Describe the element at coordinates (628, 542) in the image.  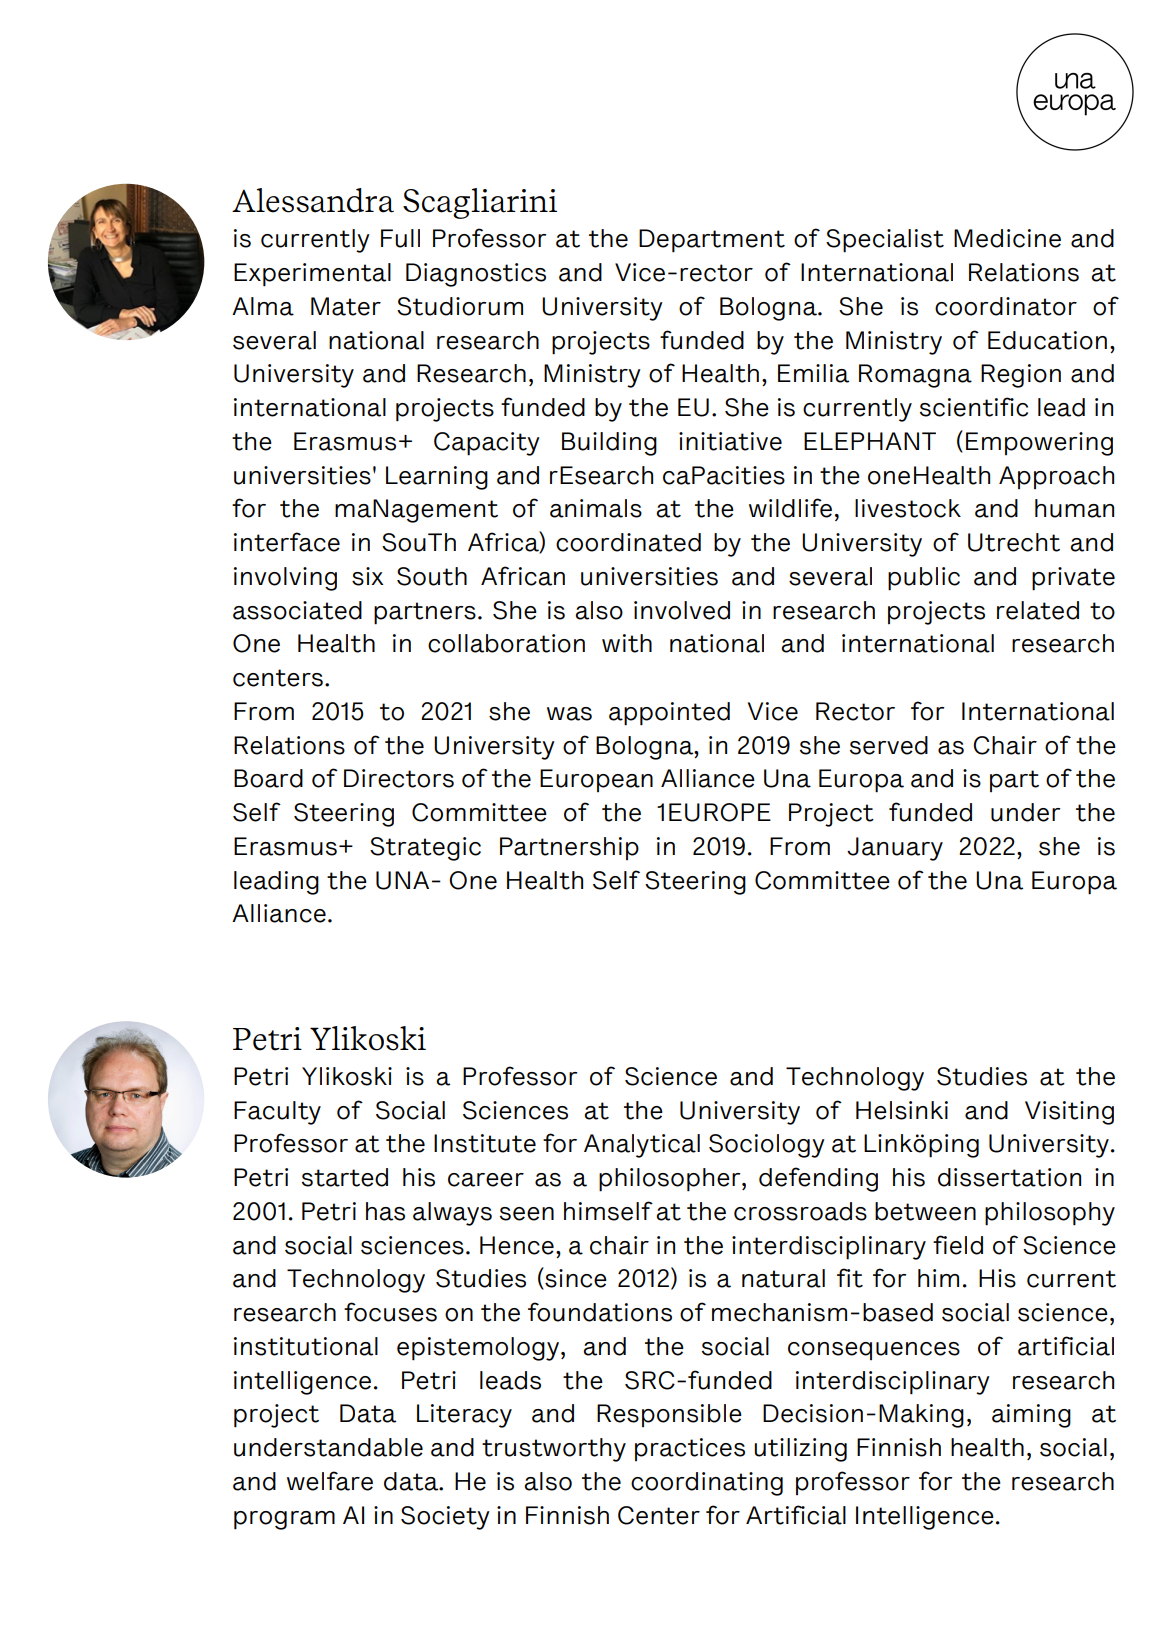
I see `coordinated` at that location.
